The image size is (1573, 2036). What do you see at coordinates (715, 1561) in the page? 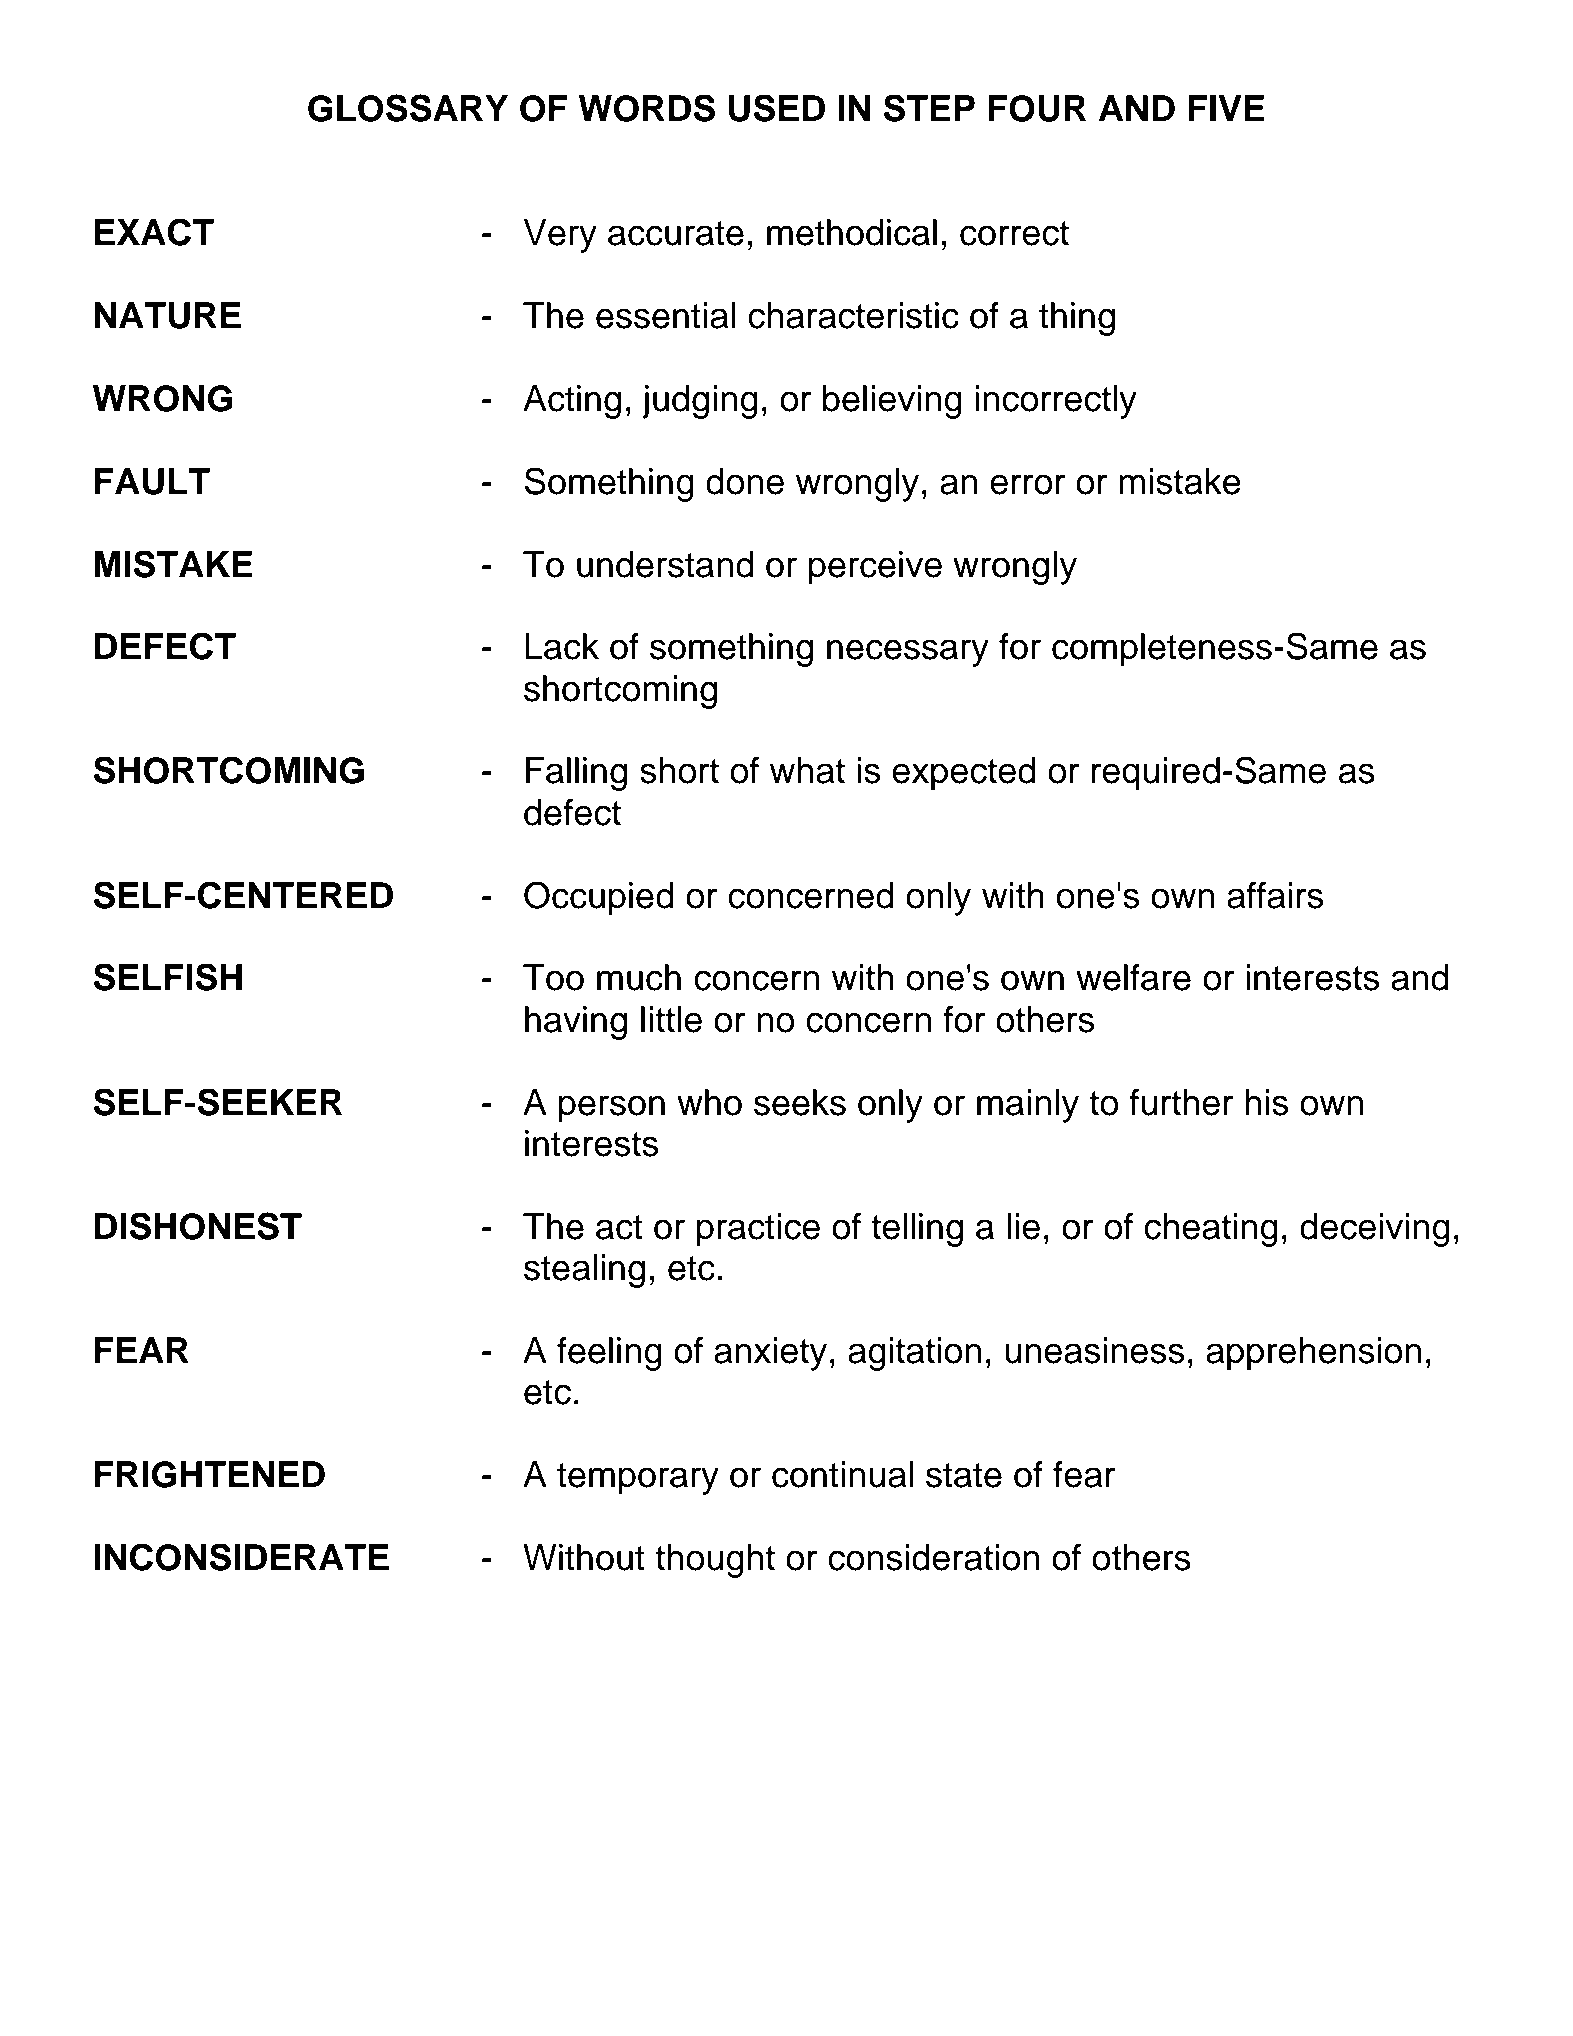
I see `thought` at bounding box center [715, 1561].
